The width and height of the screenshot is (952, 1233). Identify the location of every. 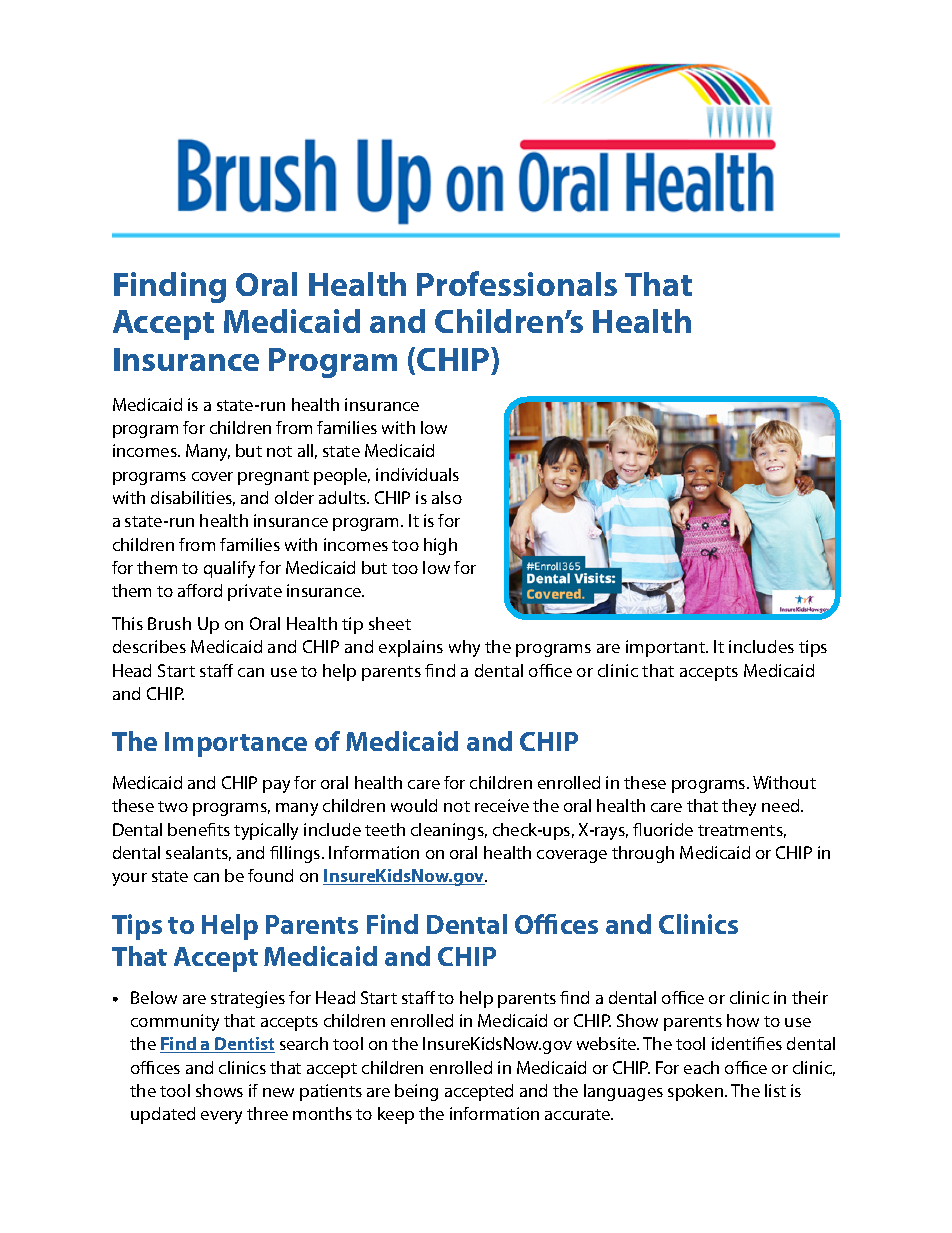
(221, 1117).
